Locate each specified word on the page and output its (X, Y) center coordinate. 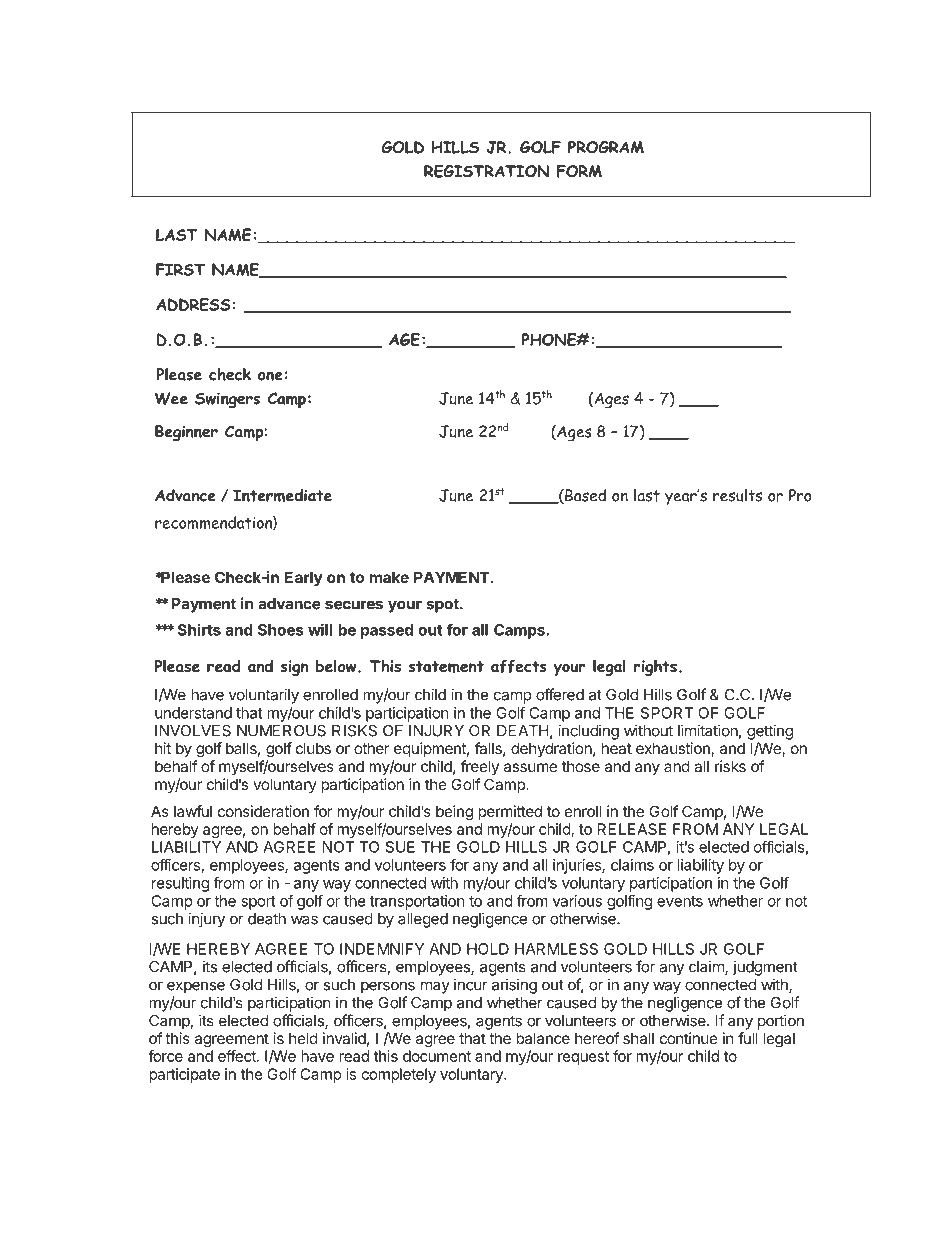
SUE (400, 847)
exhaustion (674, 749)
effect (238, 1056)
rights (655, 667)
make (389, 577)
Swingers (227, 400)
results (737, 495)
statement (446, 667)
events (680, 901)
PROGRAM (606, 147)
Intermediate (282, 495)
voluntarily (264, 696)
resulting (180, 884)
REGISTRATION (486, 171)
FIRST (180, 269)
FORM (579, 171)
